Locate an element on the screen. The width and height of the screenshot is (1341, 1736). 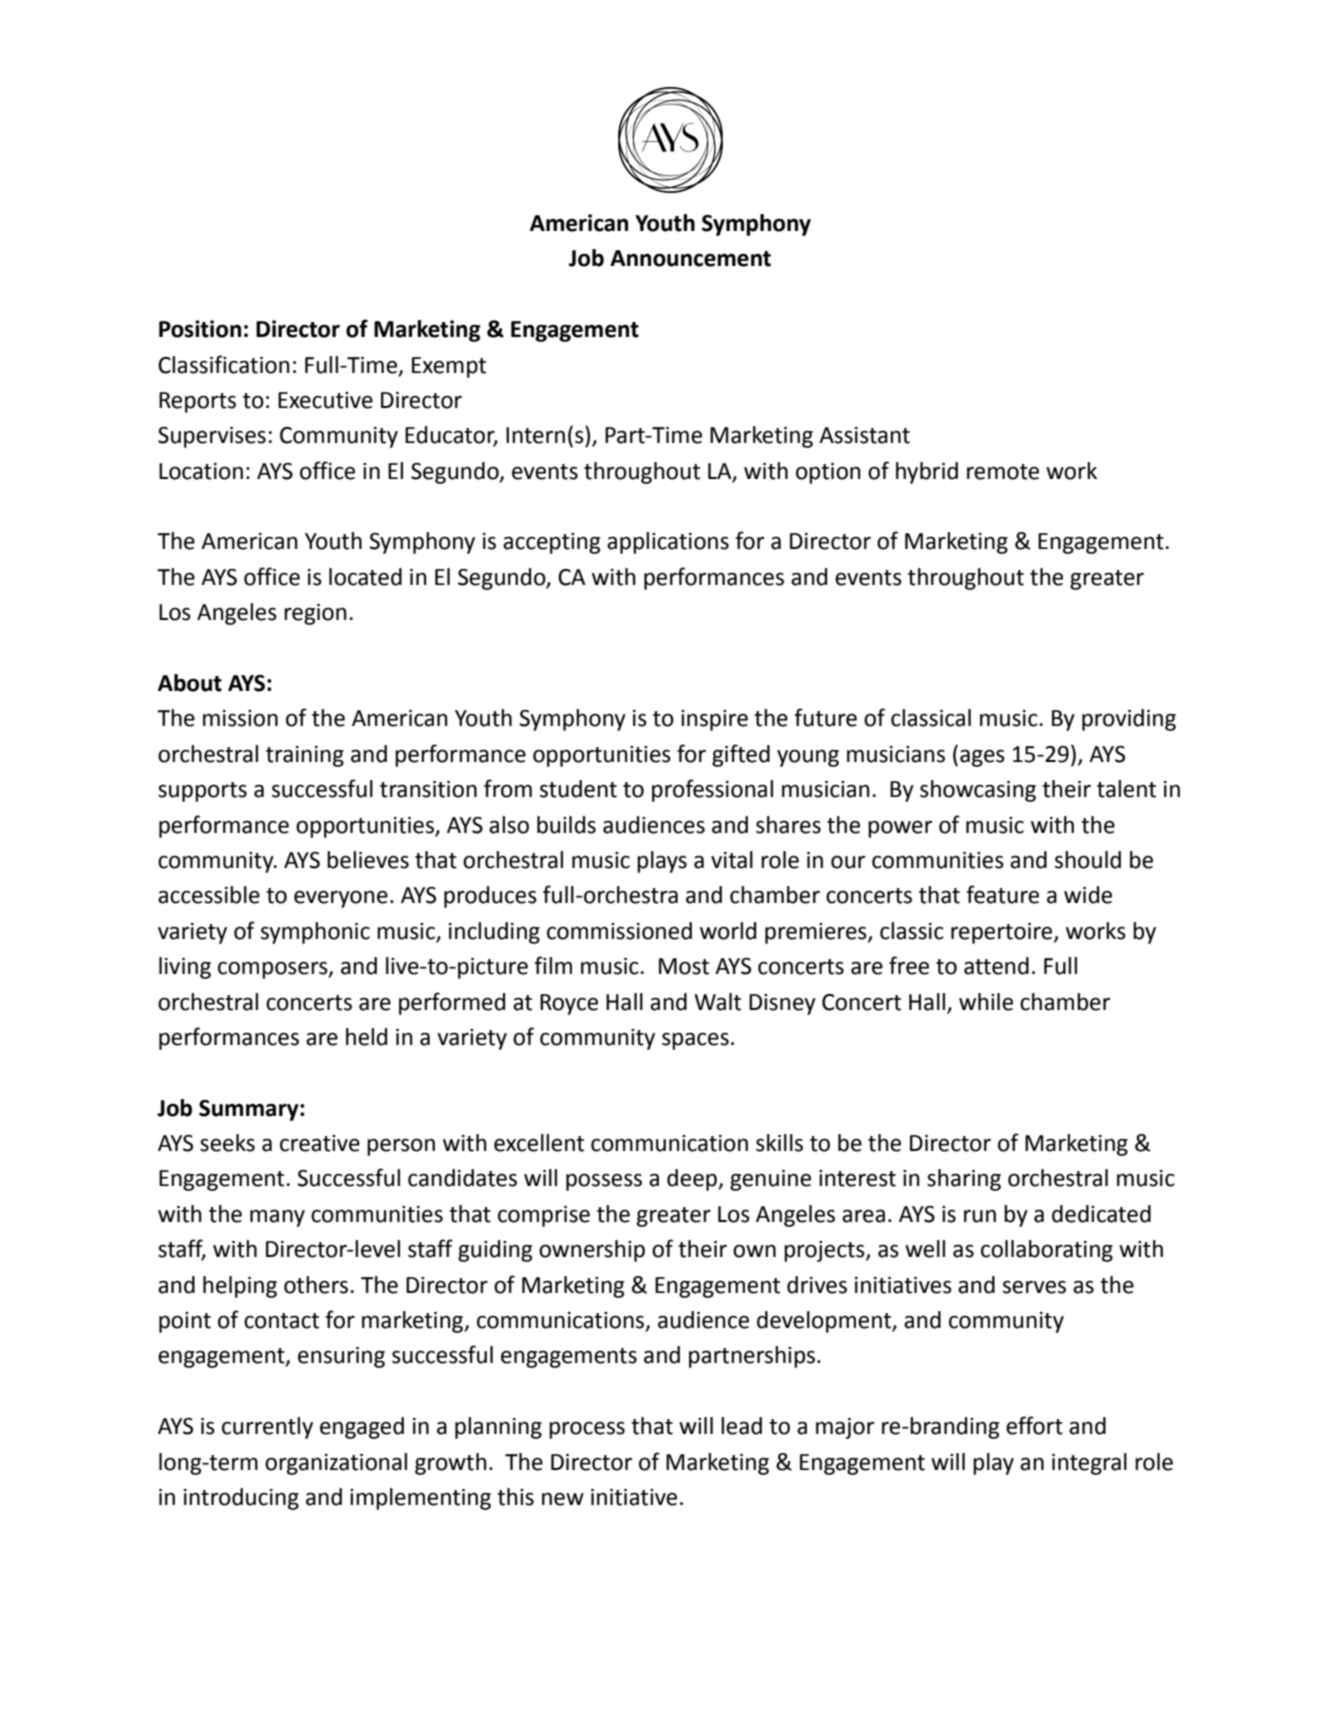
everyone is located at coordinates (341, 899).
